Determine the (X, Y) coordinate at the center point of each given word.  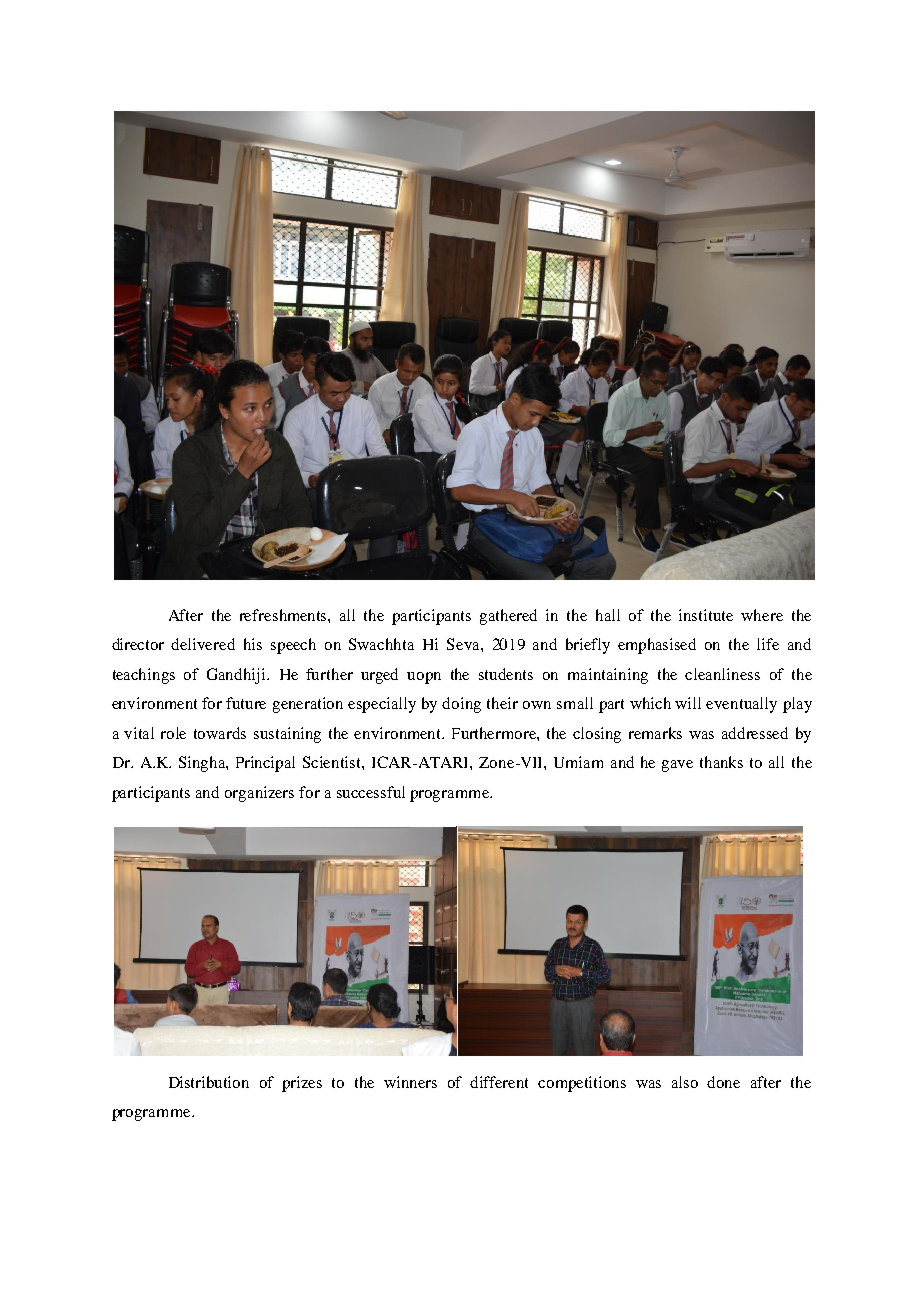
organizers (259, 794)
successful (371, 792)
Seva (464, 644)
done (723, 1082)
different (499, 1082)
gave (677, 766)
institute (706, 615)
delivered (203, 644)
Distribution (209, 1082)
